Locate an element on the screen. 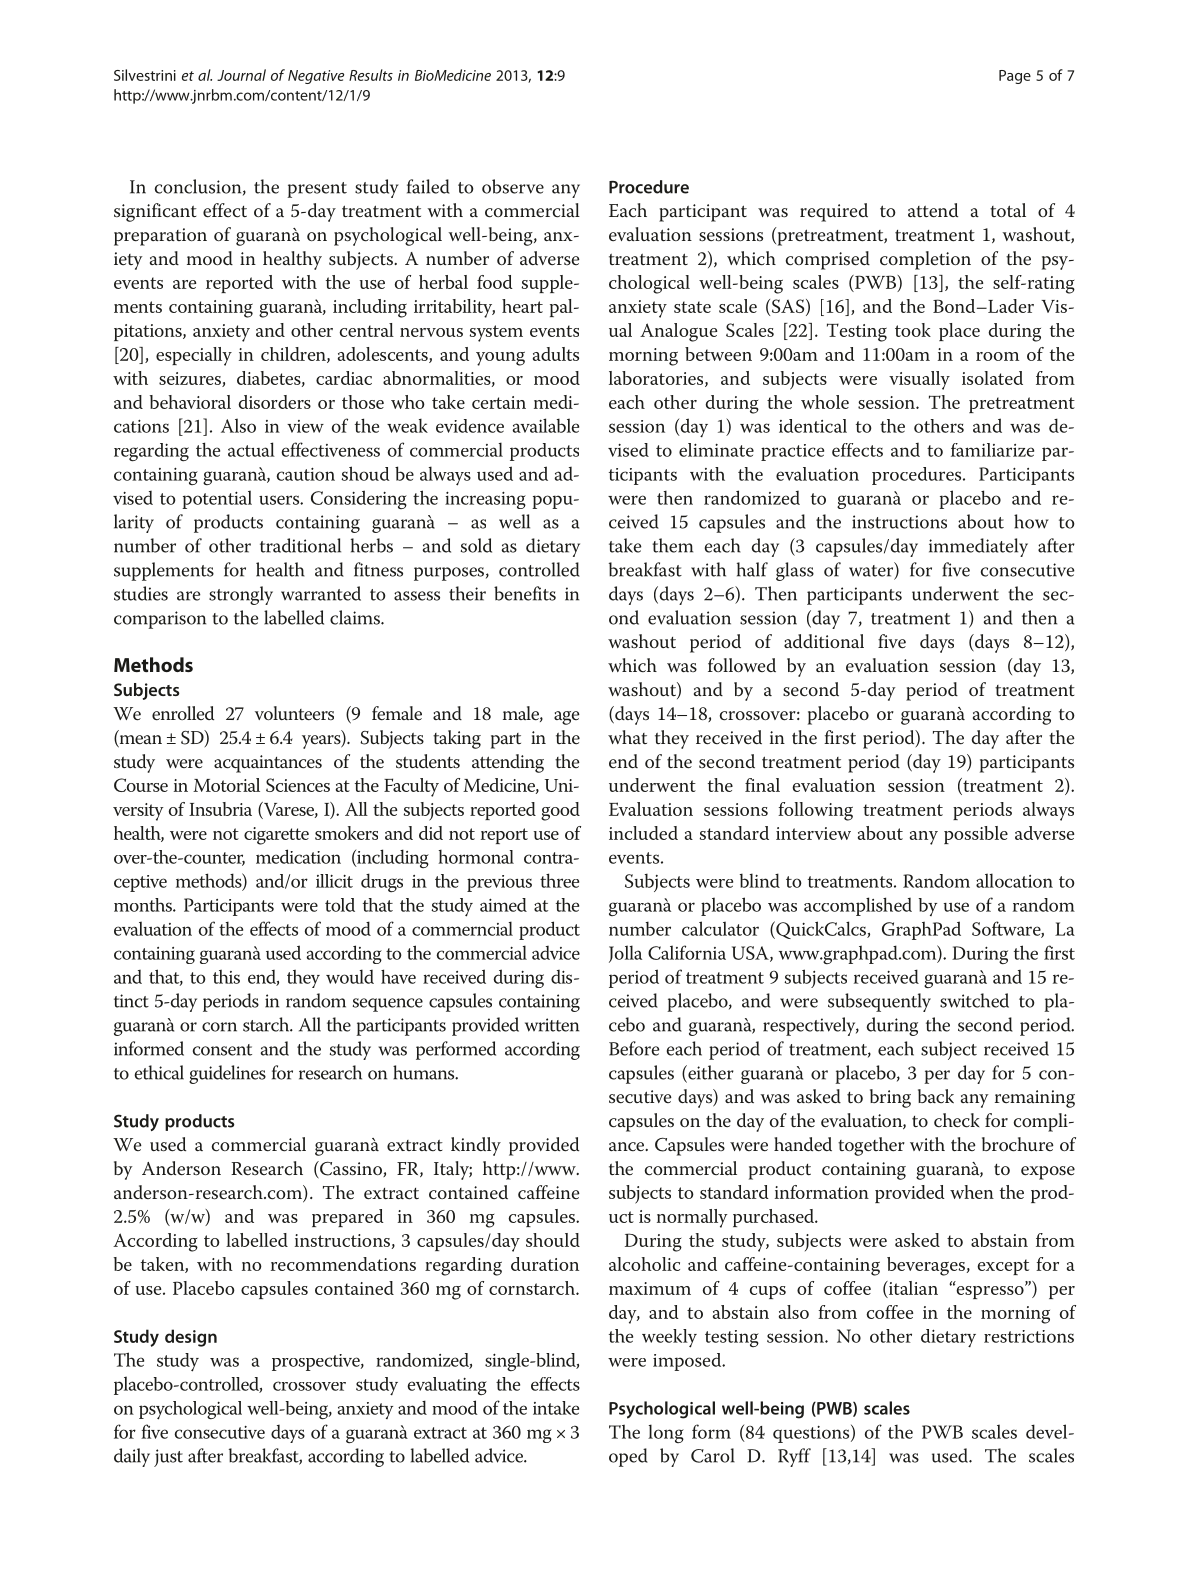  Jolla is located at coordinates (625, 954).
